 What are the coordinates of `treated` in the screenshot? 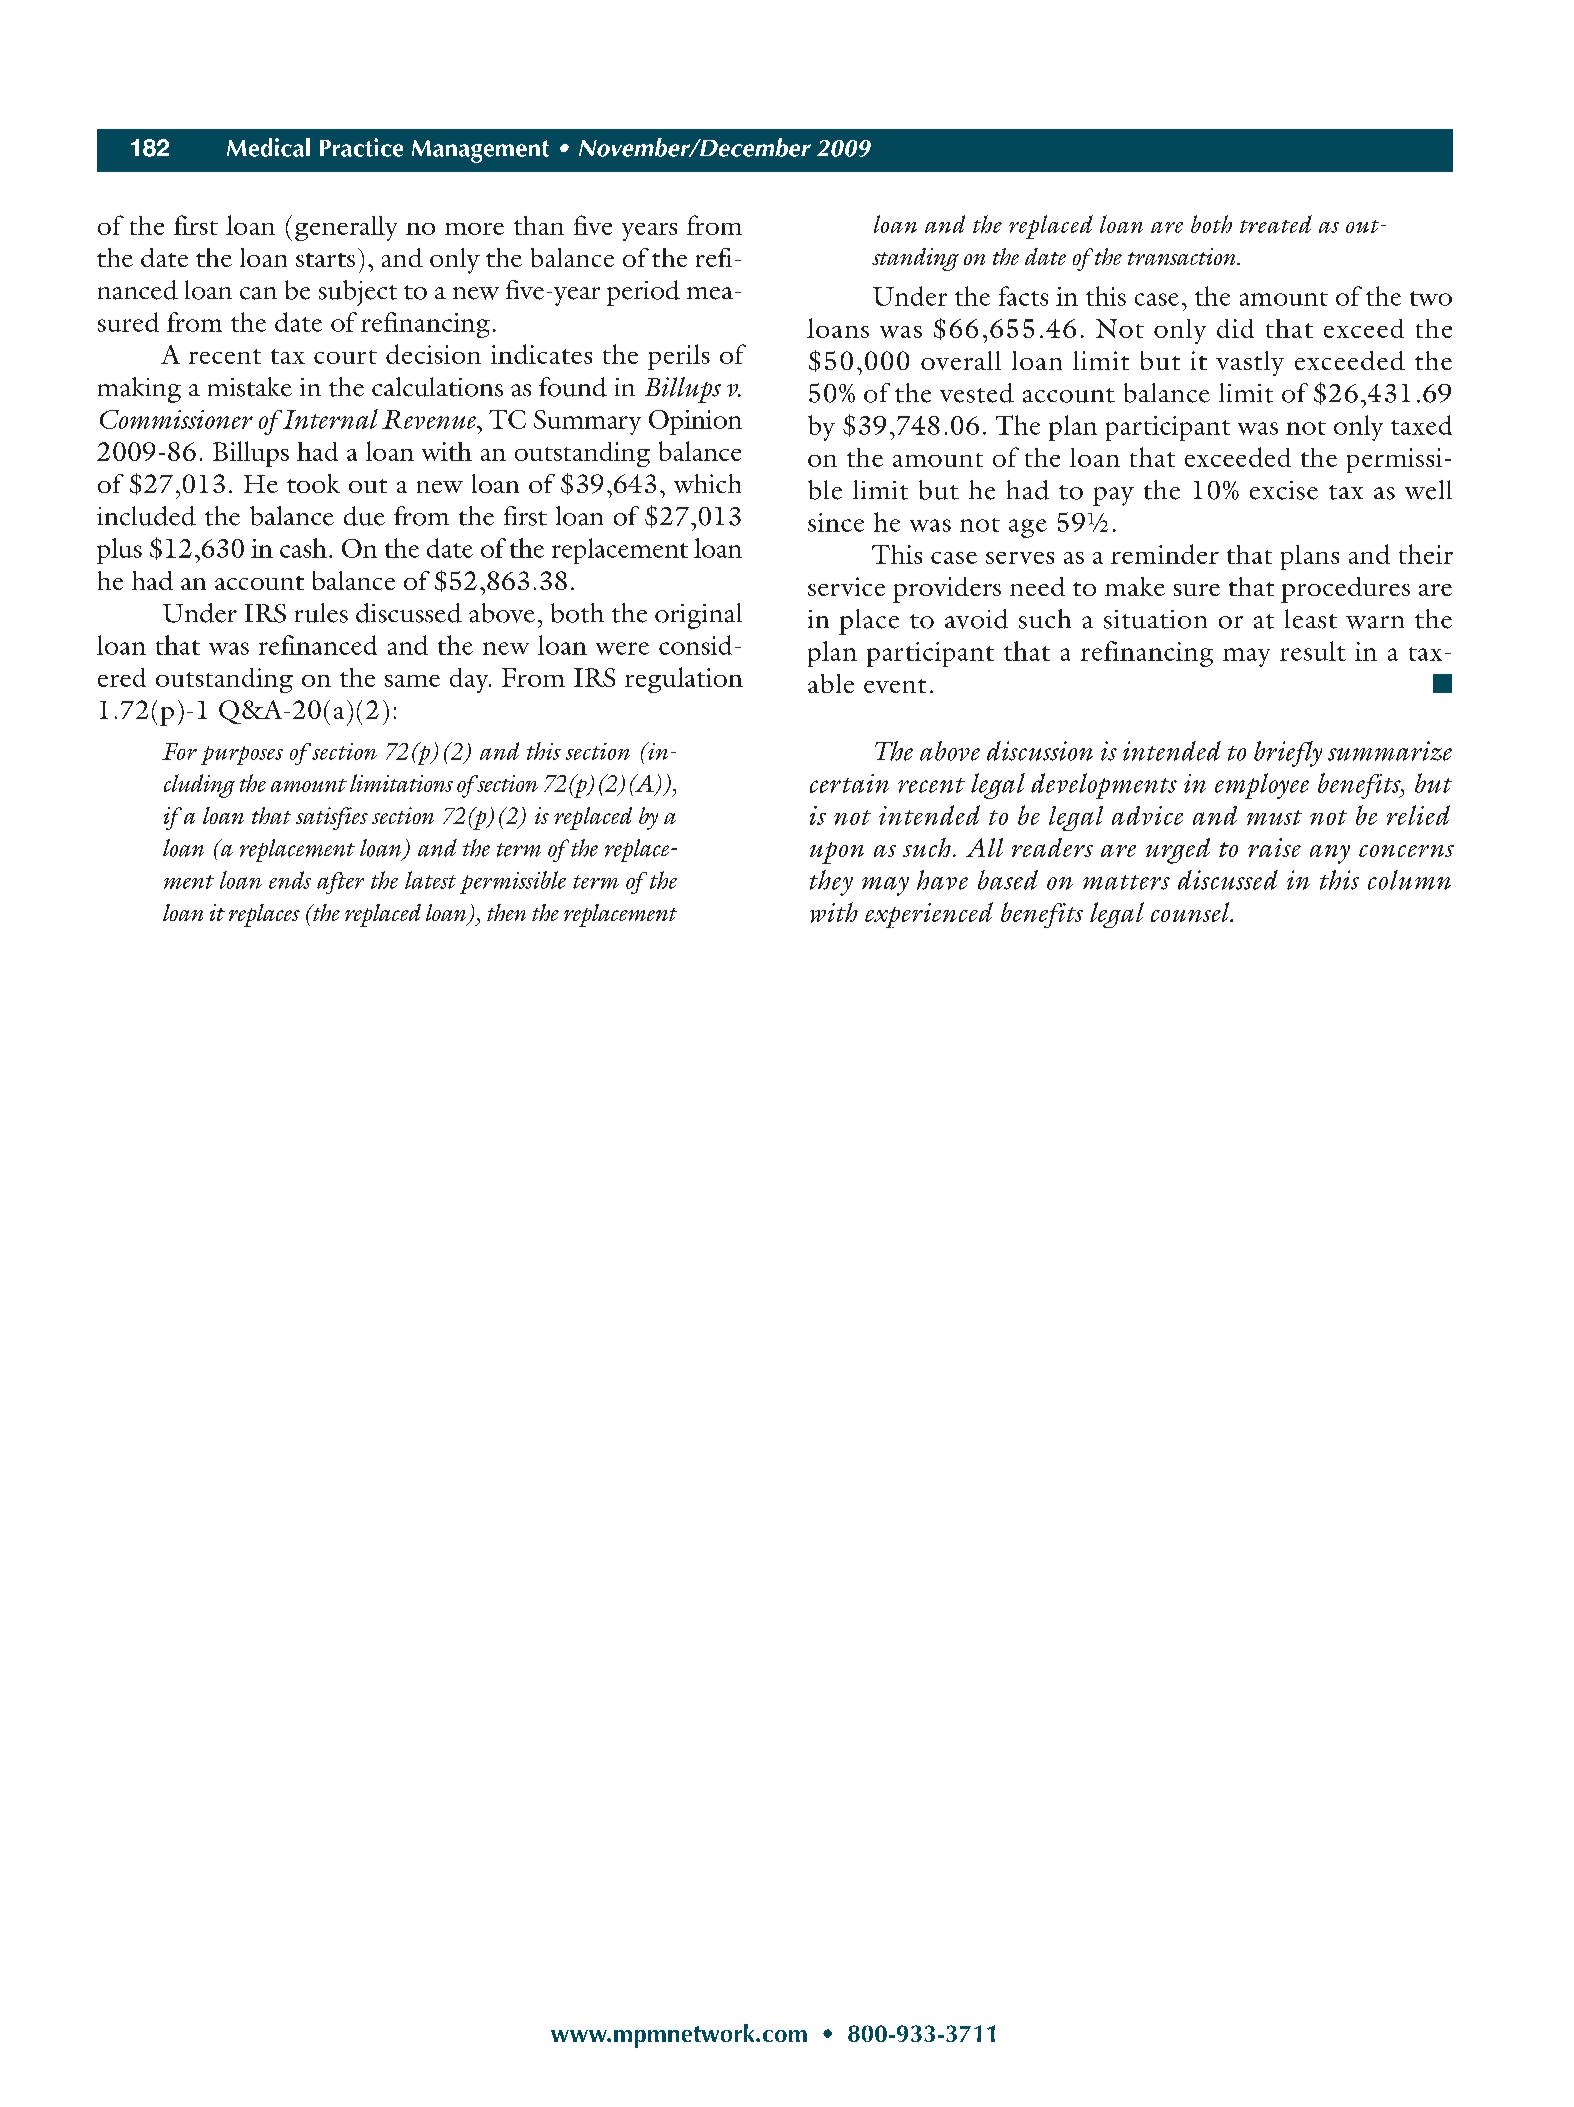 It's located at (1276, 224).
